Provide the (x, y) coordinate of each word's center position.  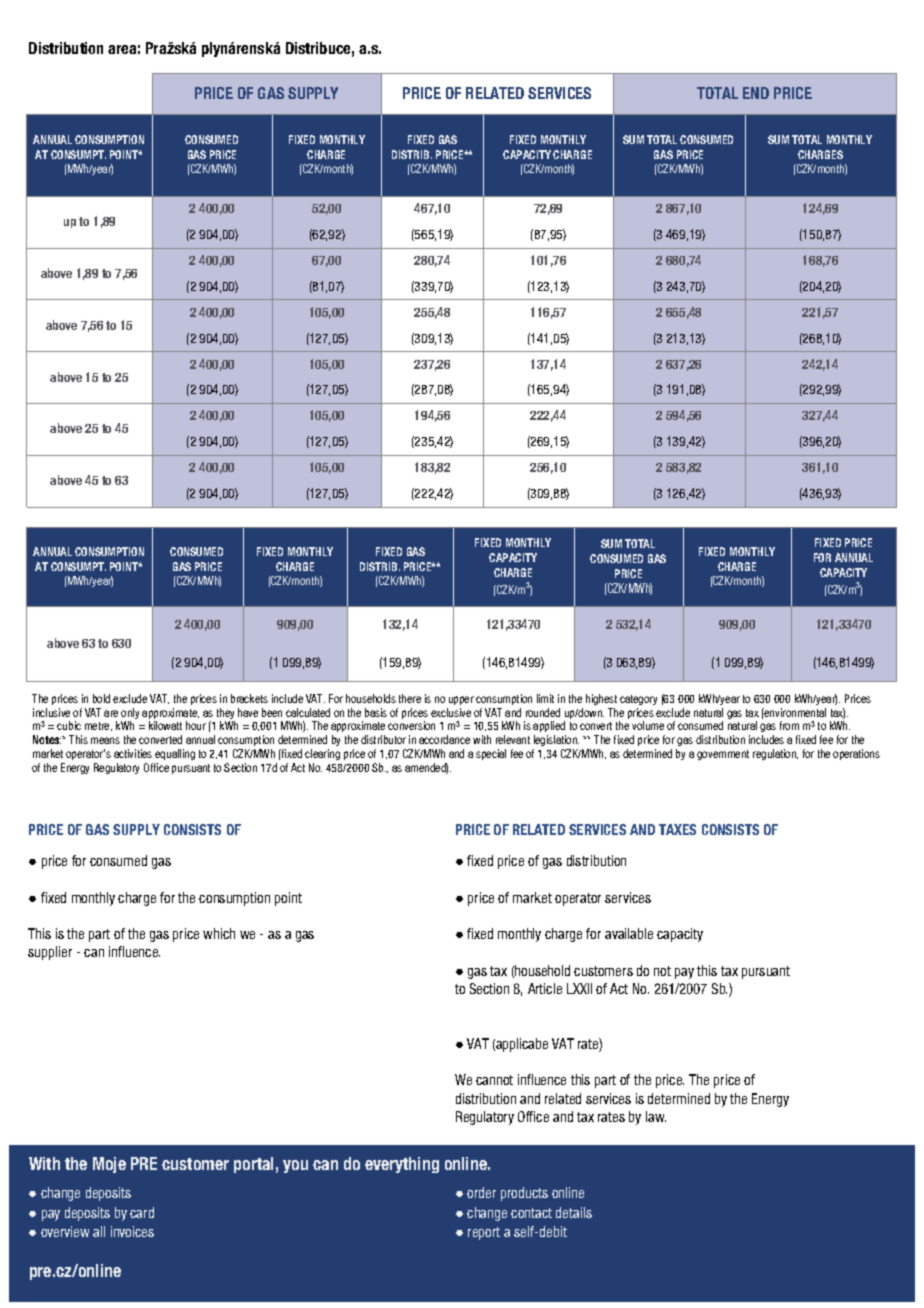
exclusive (451, 712)
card (142, 1212)
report (484, 1233)
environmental (794, 712)
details (574, 1212)
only (130, 715)
